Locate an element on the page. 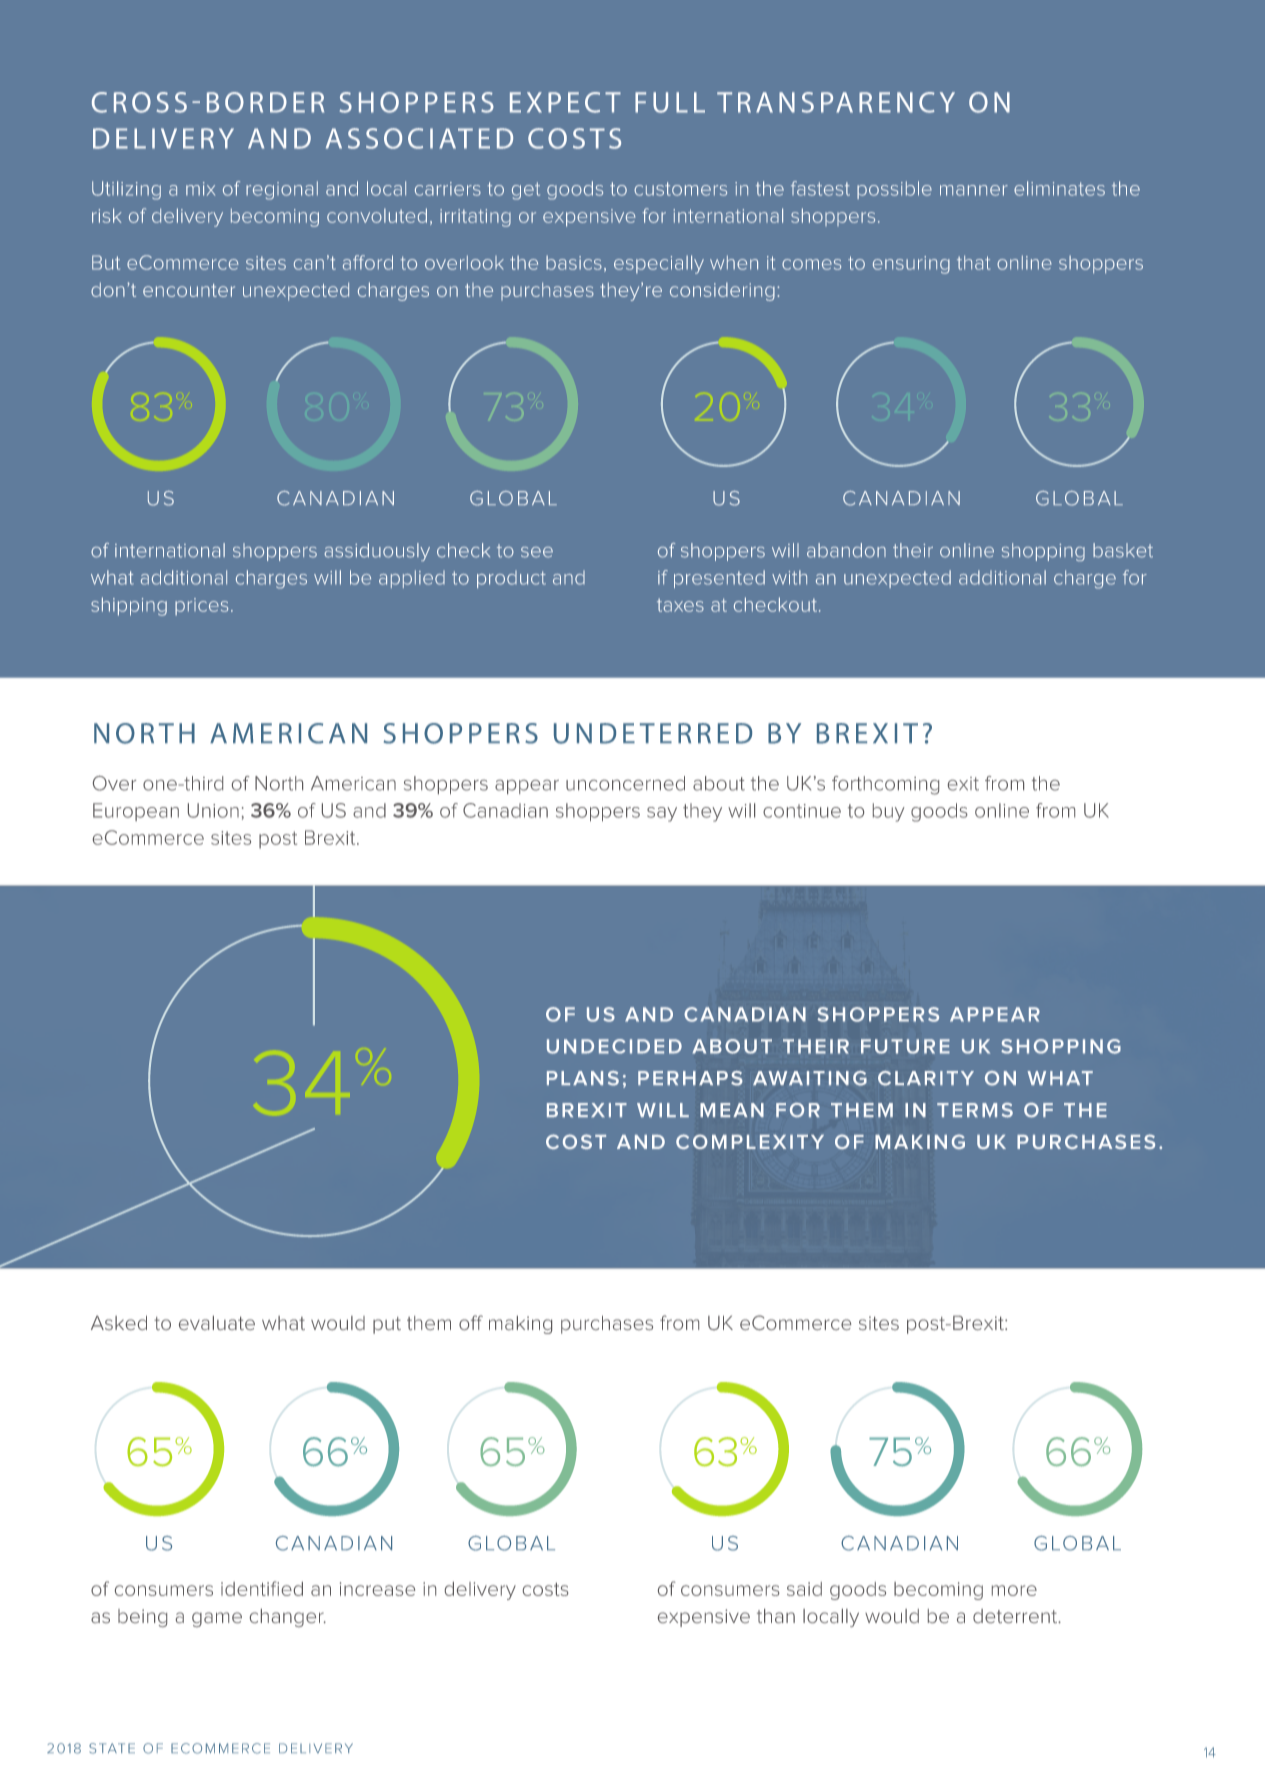 The image size is (1265, 1789). more is located at coordinates (1014, 1590).
